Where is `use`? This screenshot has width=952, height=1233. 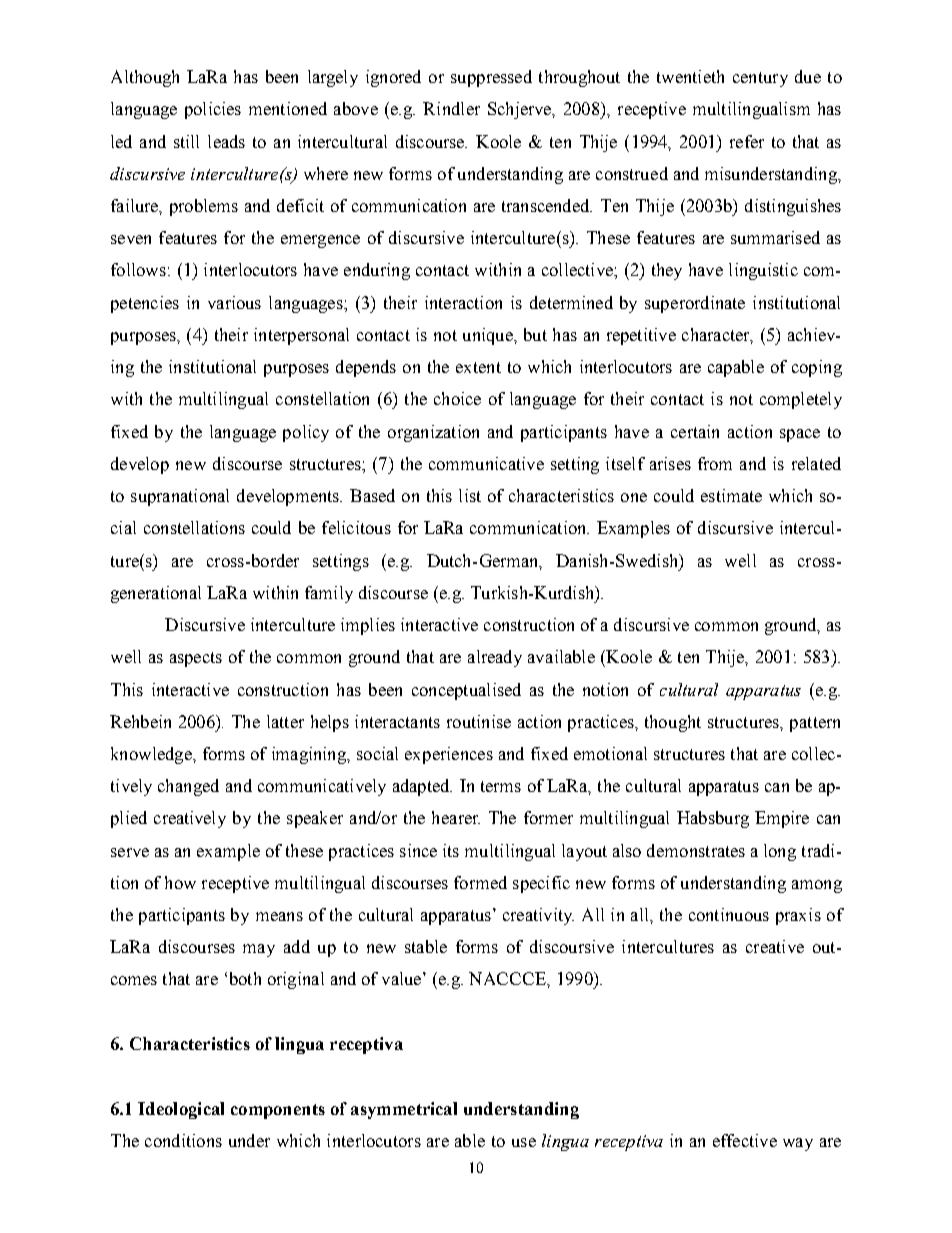
use is located at coordinates (524, 1142).
